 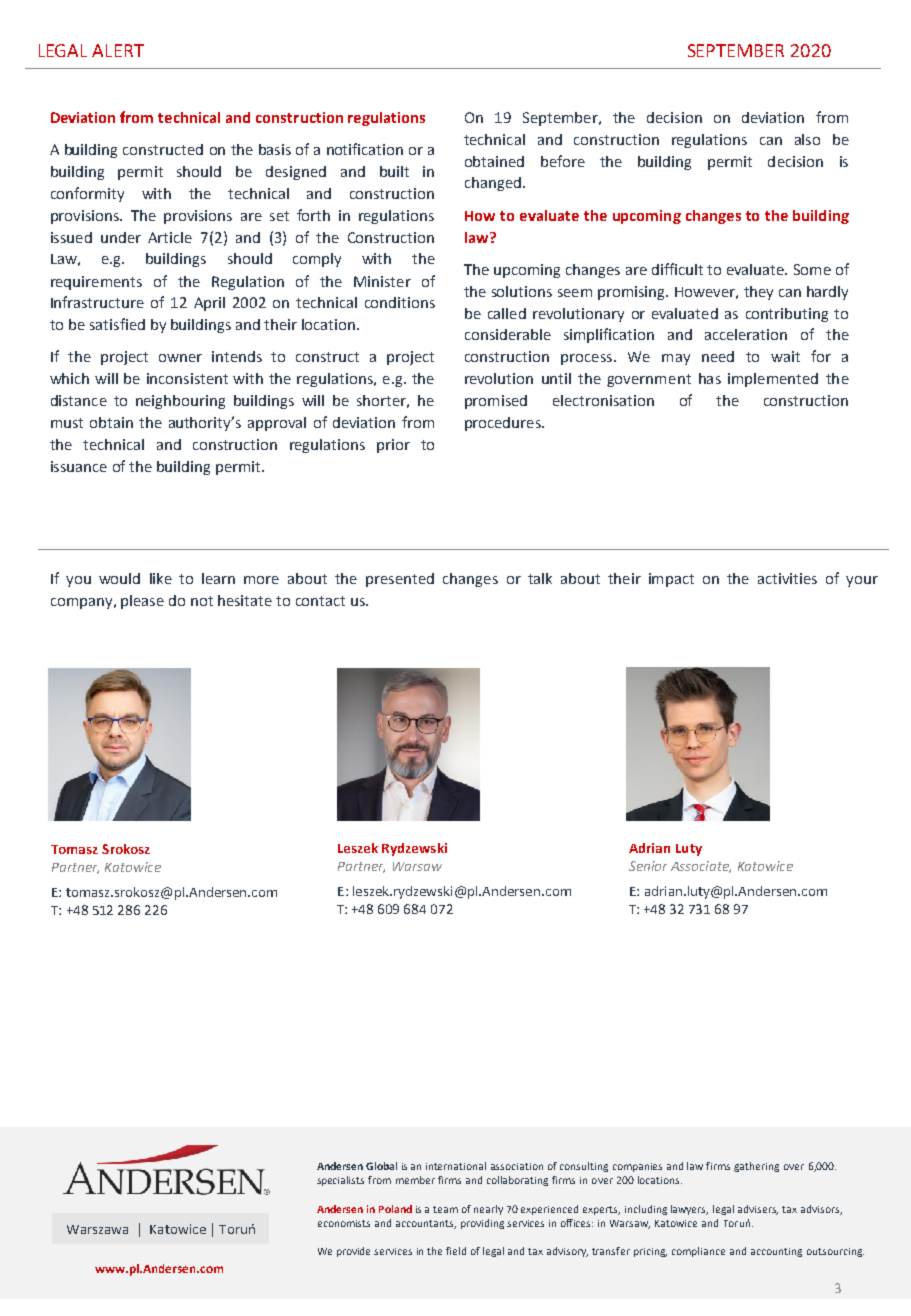 I want to click on contributing, so click(x=787, y=315).
